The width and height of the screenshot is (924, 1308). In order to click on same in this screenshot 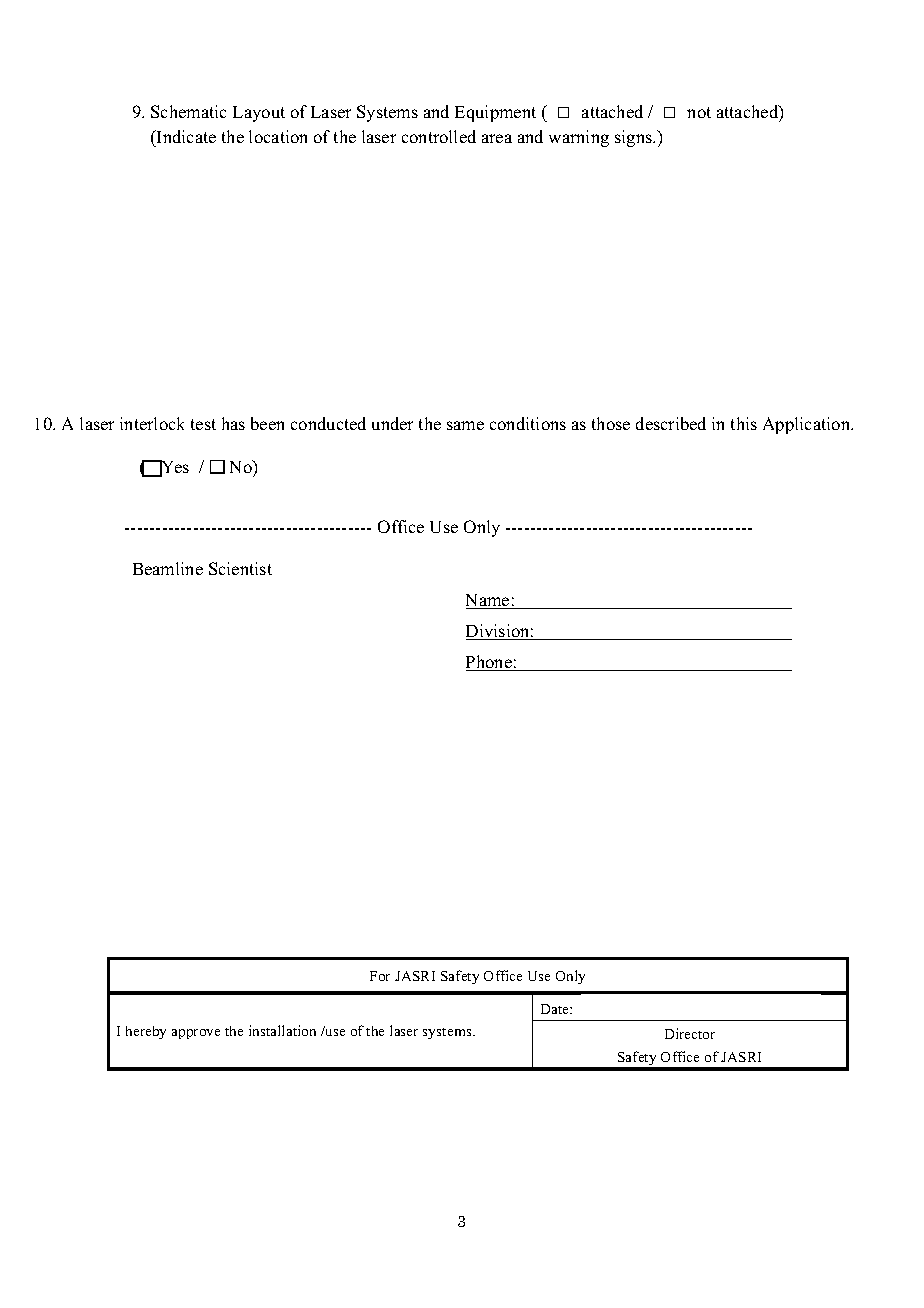, I will do `click(465, 425)`.
